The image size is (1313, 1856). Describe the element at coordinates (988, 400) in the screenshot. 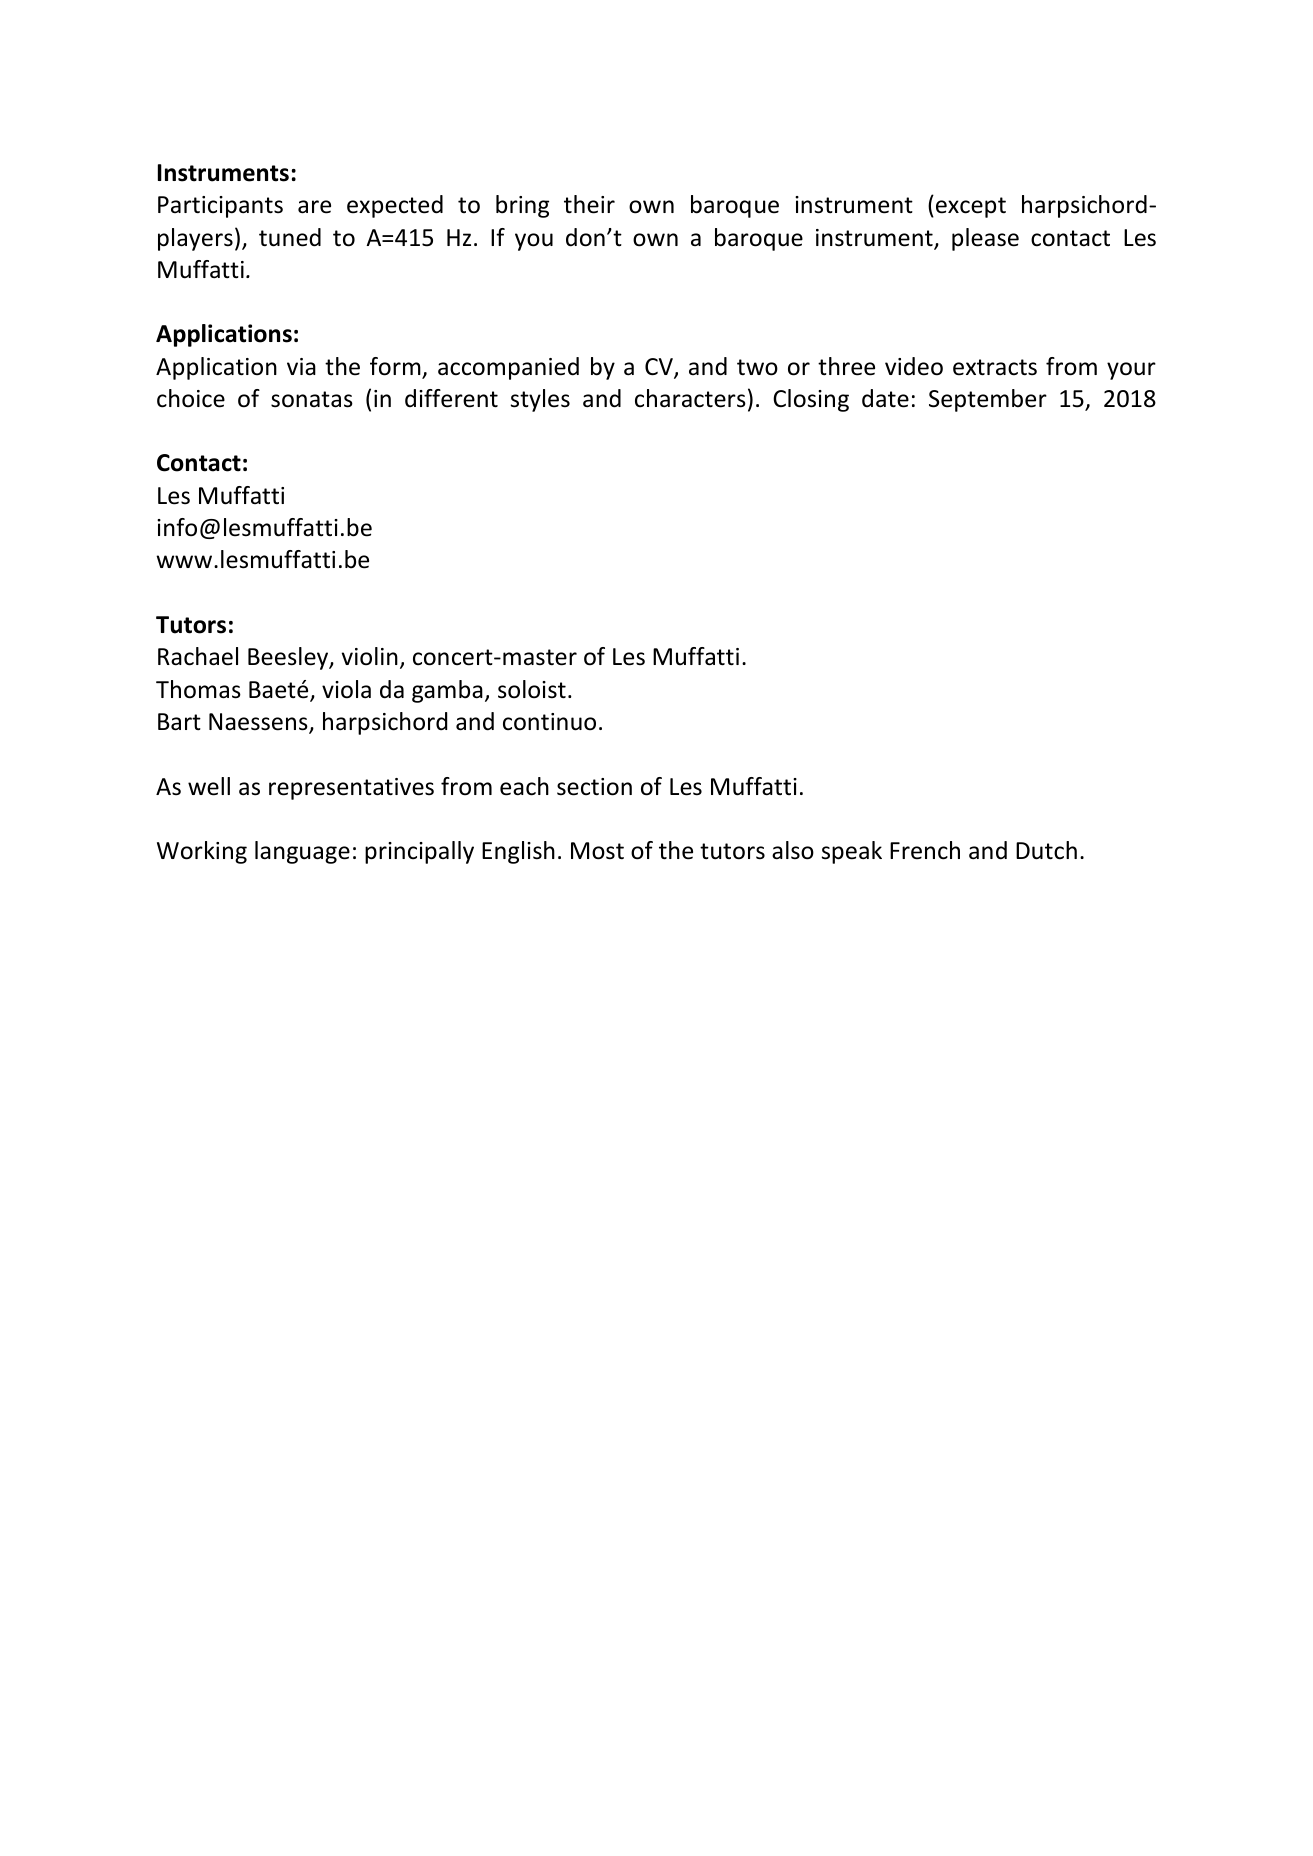

I see `September` at that location.
